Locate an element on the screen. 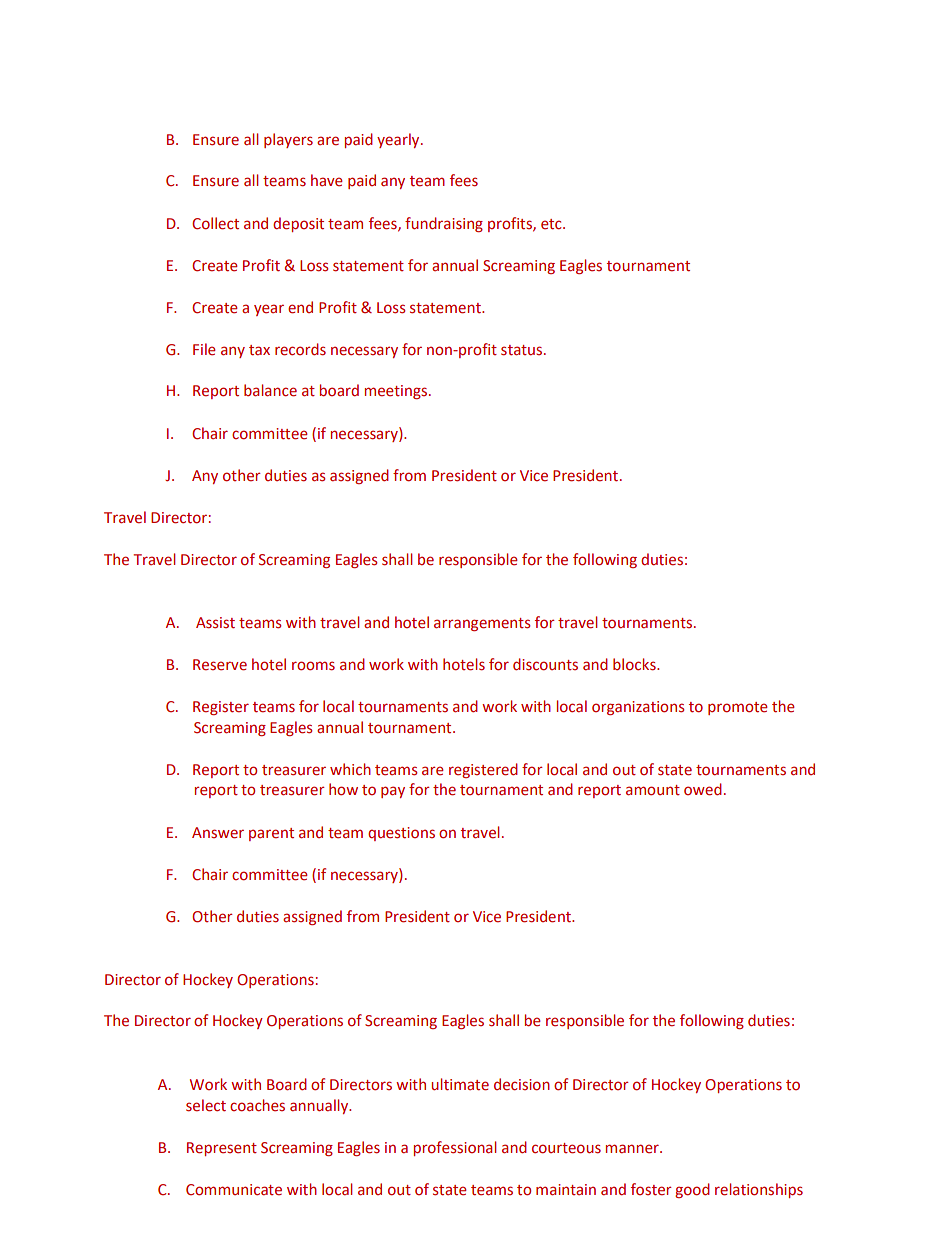 The image size is (952, 1233). etc is located at coordinates (552, 224).
